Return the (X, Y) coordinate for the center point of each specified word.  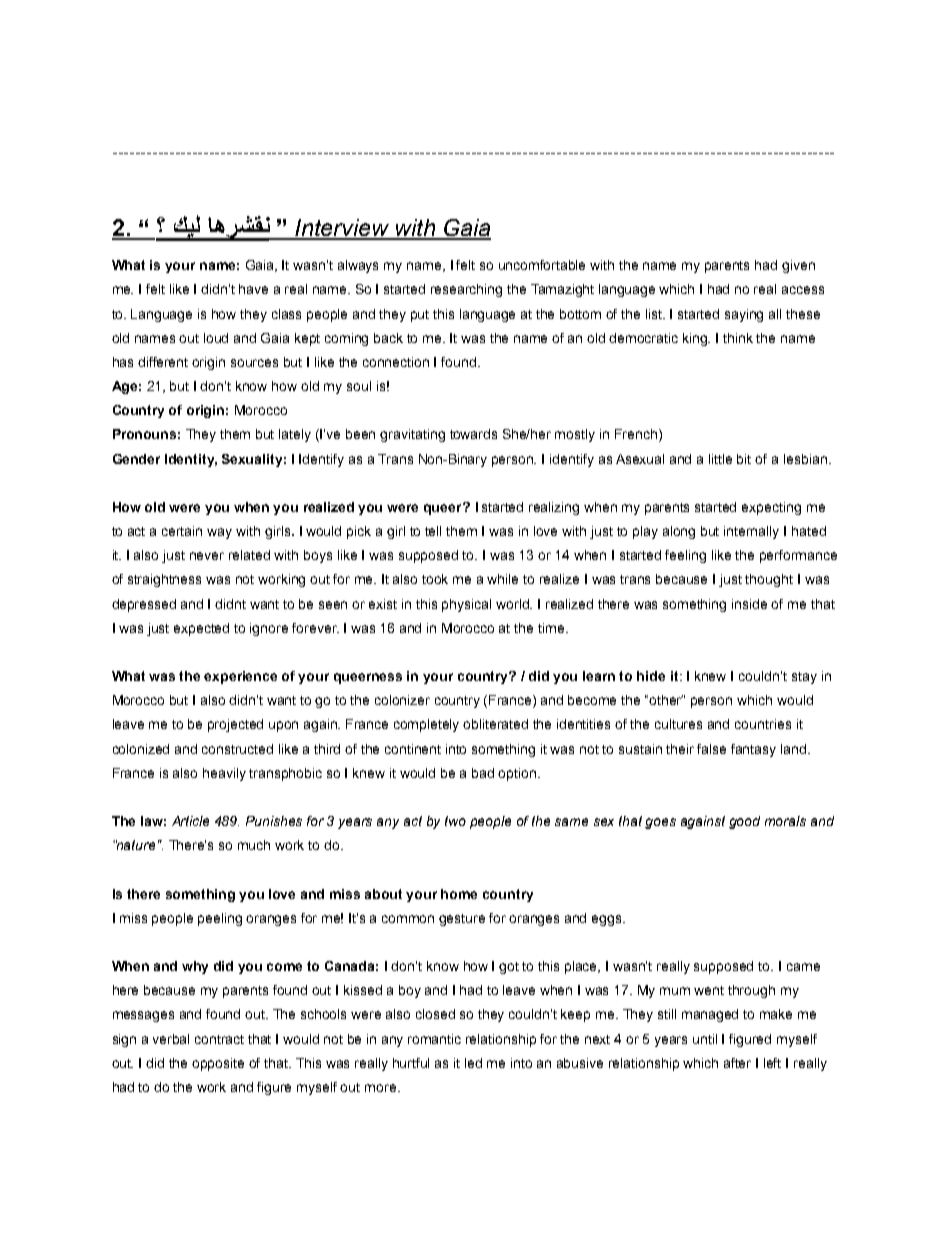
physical (466, 605)
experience (240, 677)
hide (651, 676)
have (253, 289)
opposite (218, 1064)
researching (466, 290)
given (798, 266)
